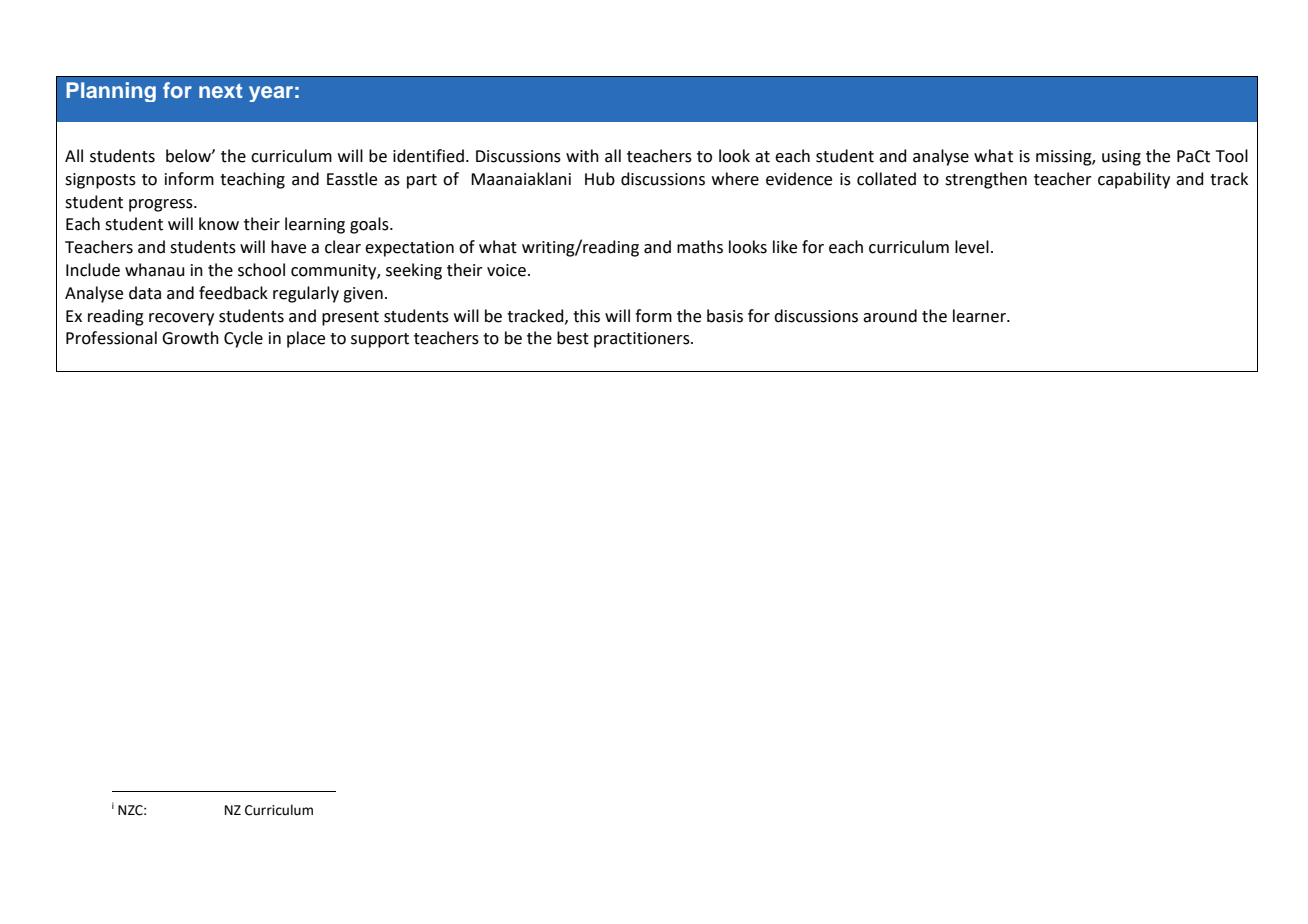  I want to click on maths, so click(700, 247).
